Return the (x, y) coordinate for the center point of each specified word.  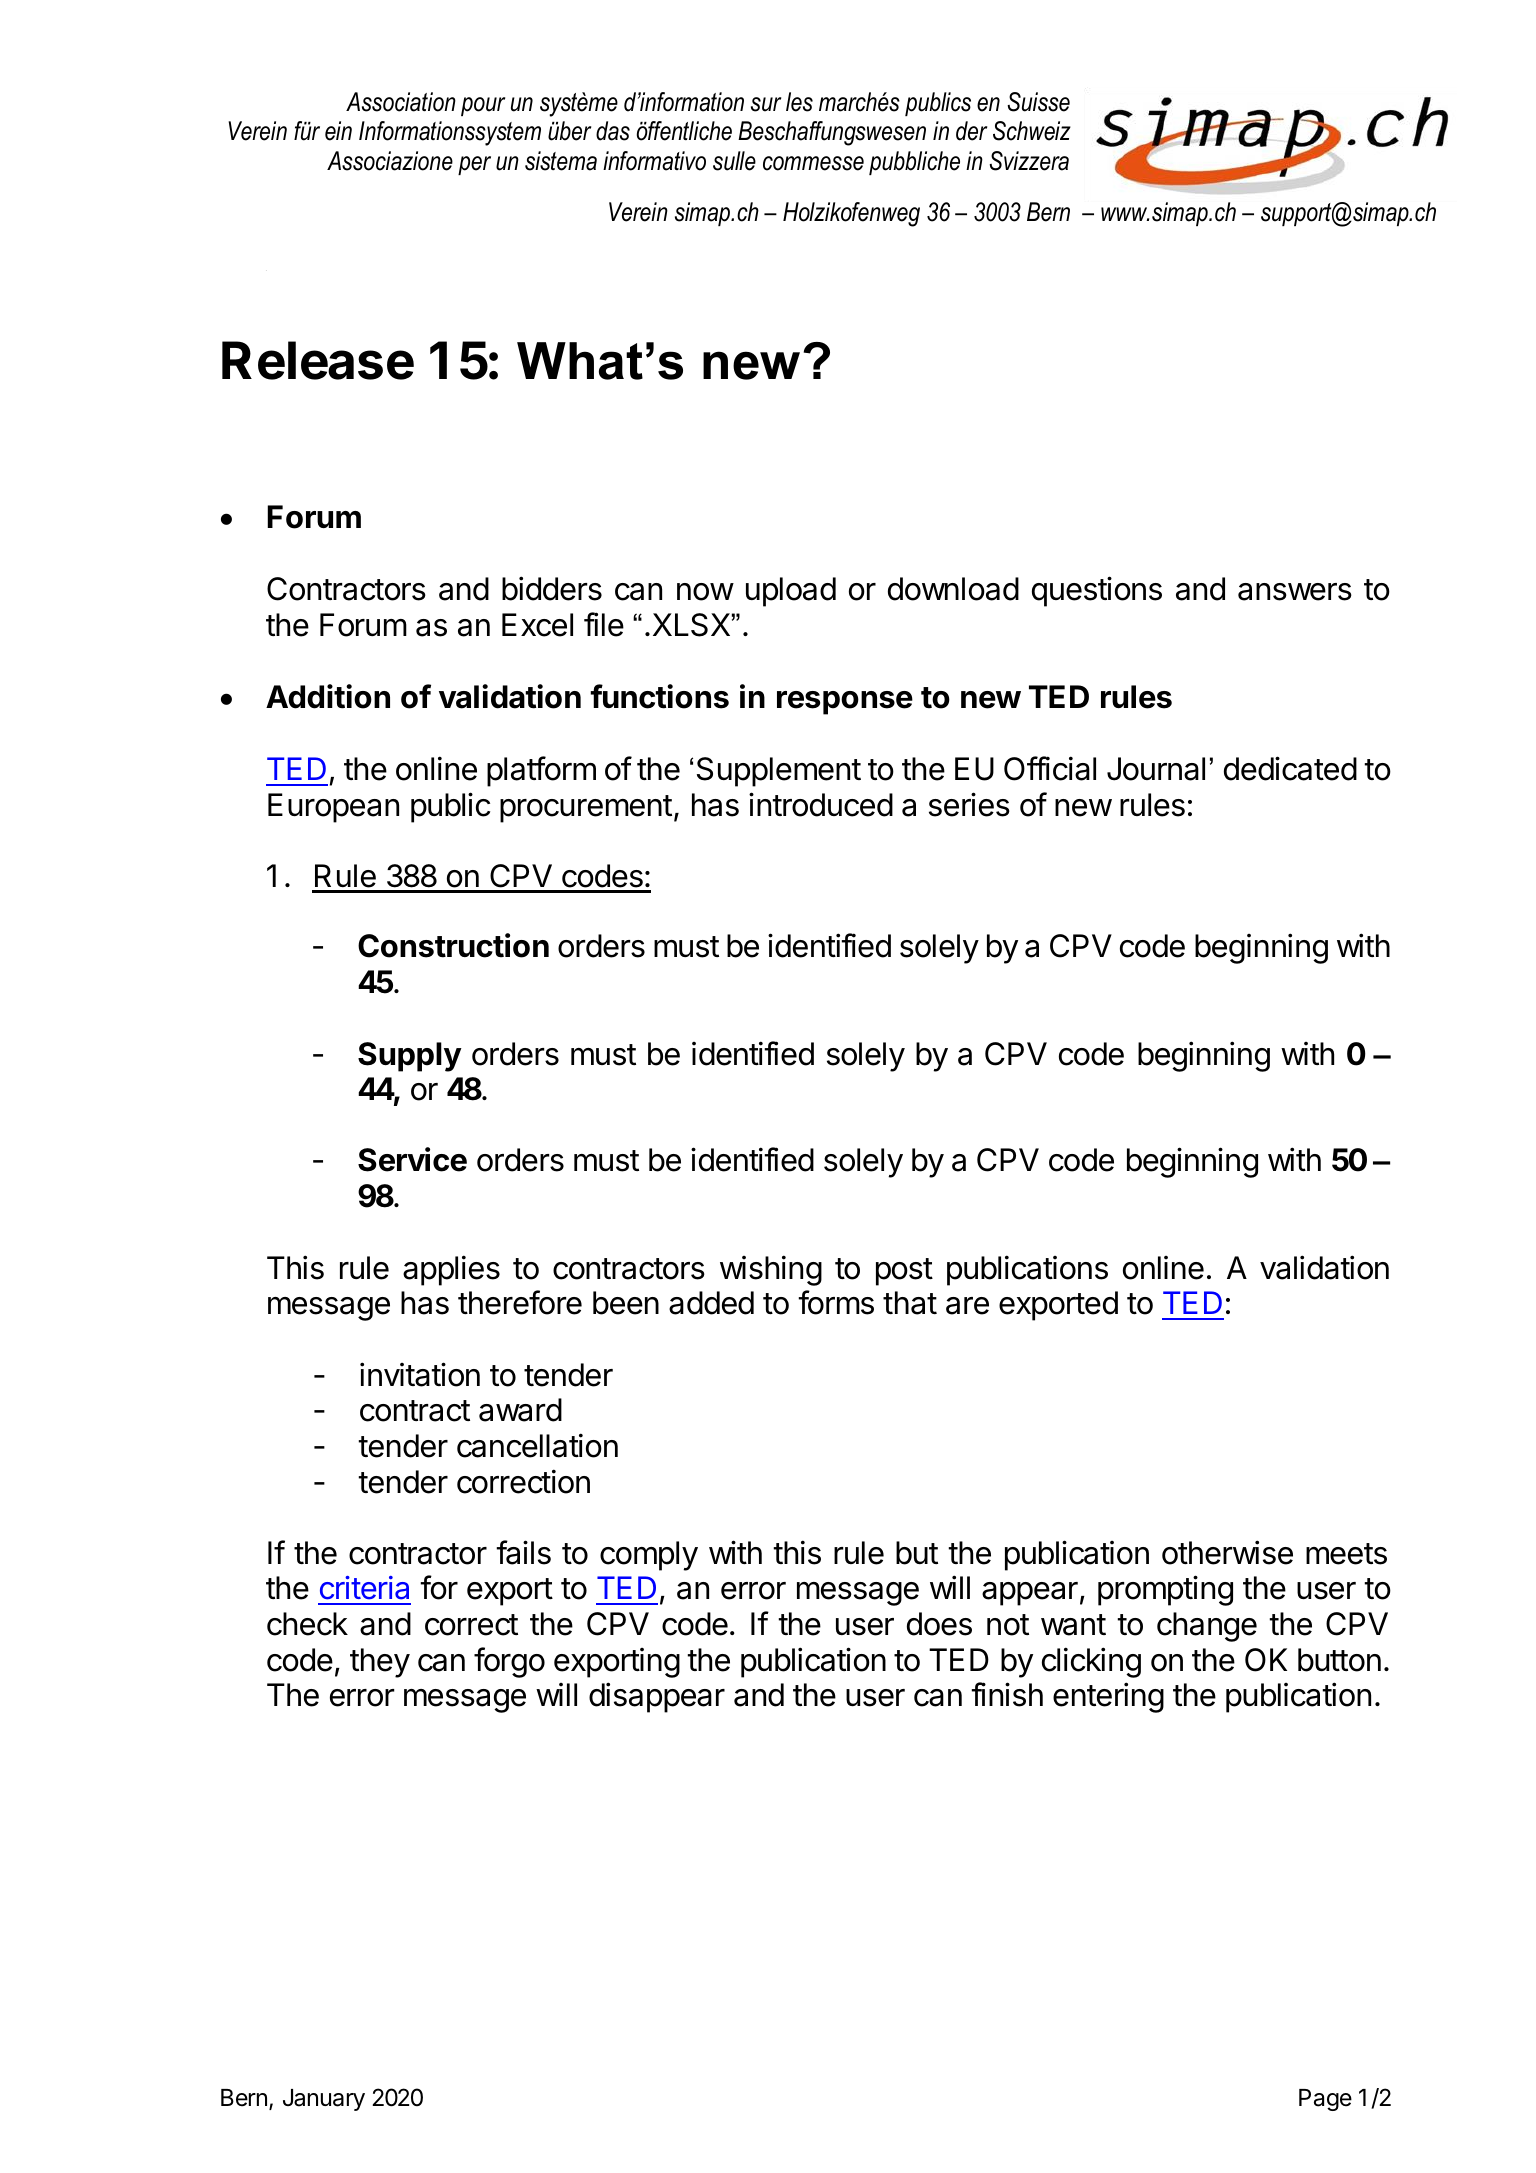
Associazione (390, 161)
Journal (1156, 769)
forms (836, 1302)
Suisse (1038, 102)
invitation (420, 1374)
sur (766, 104)
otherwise (1227, 1552)
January (324, 2100)
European (333, 808)
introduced (821, 804)
